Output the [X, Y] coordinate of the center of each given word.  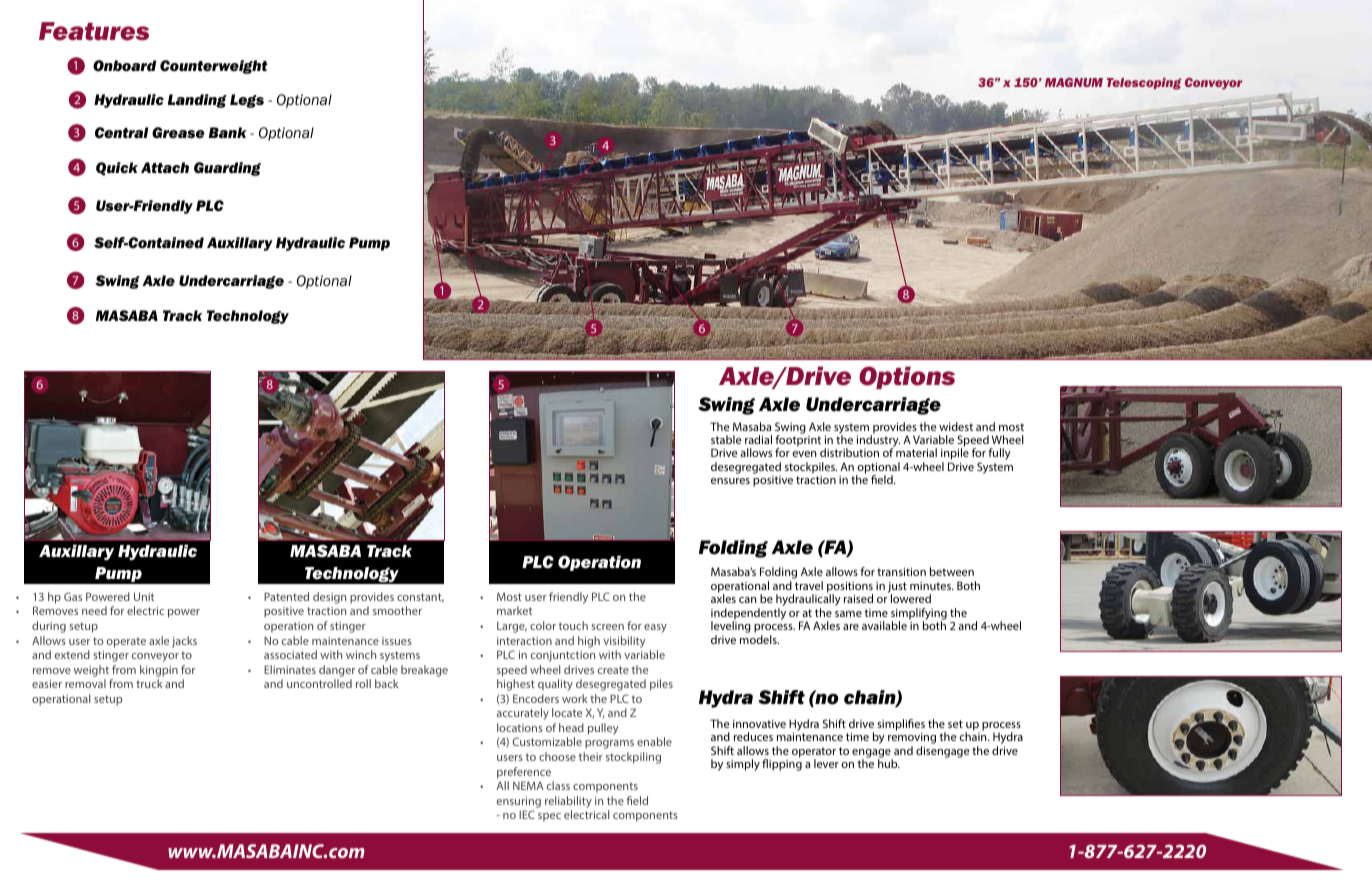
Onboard [124, 66]
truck [149, 683]
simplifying [919, 615]
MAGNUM [1074, 82]
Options [907, 377]
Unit [144, 596]
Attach [165, 167]
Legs [247, 101]
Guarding [227, 169]
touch [573, 625]
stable [726, 439]
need [94, 610]
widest [956, 426]
